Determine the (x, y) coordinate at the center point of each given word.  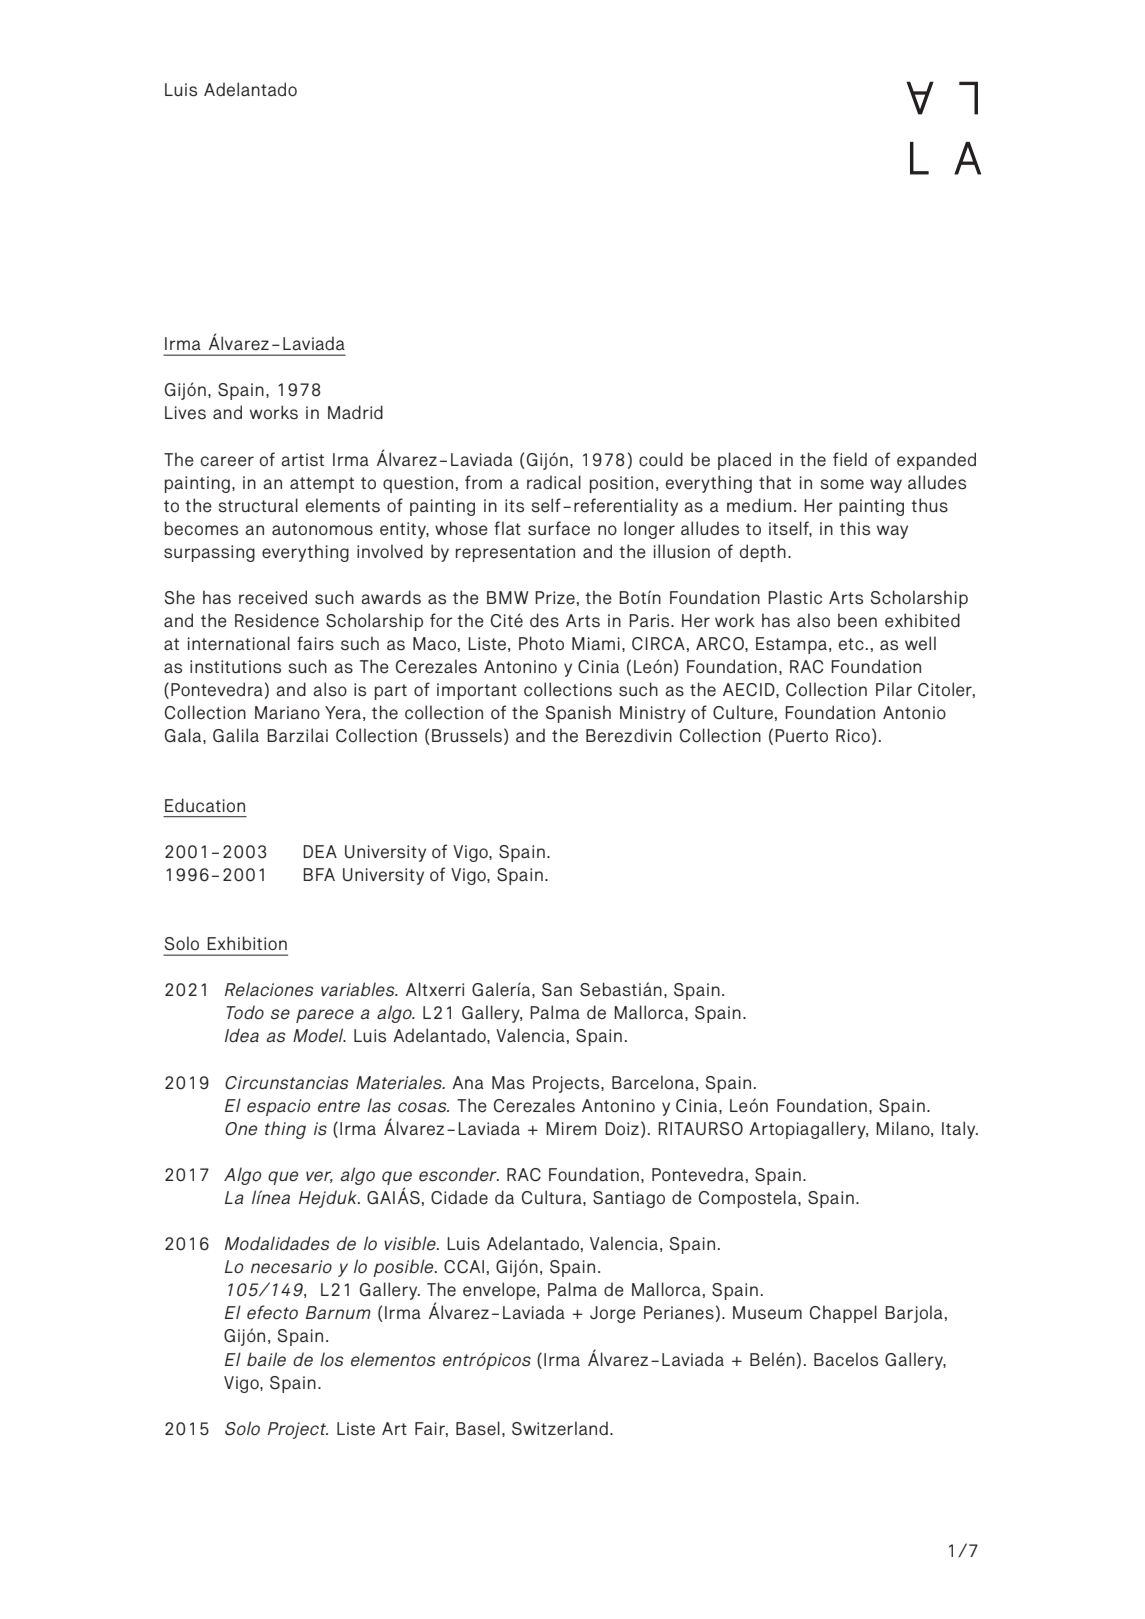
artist (302, 460)
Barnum (338, 1312)
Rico (853, 736)
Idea (242, 1035)
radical (554, 482)
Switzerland (560, 1428)
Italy (960, 1130)
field (850, 459)
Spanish (578, 714)
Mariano (287, 713)
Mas (508, 1083)
